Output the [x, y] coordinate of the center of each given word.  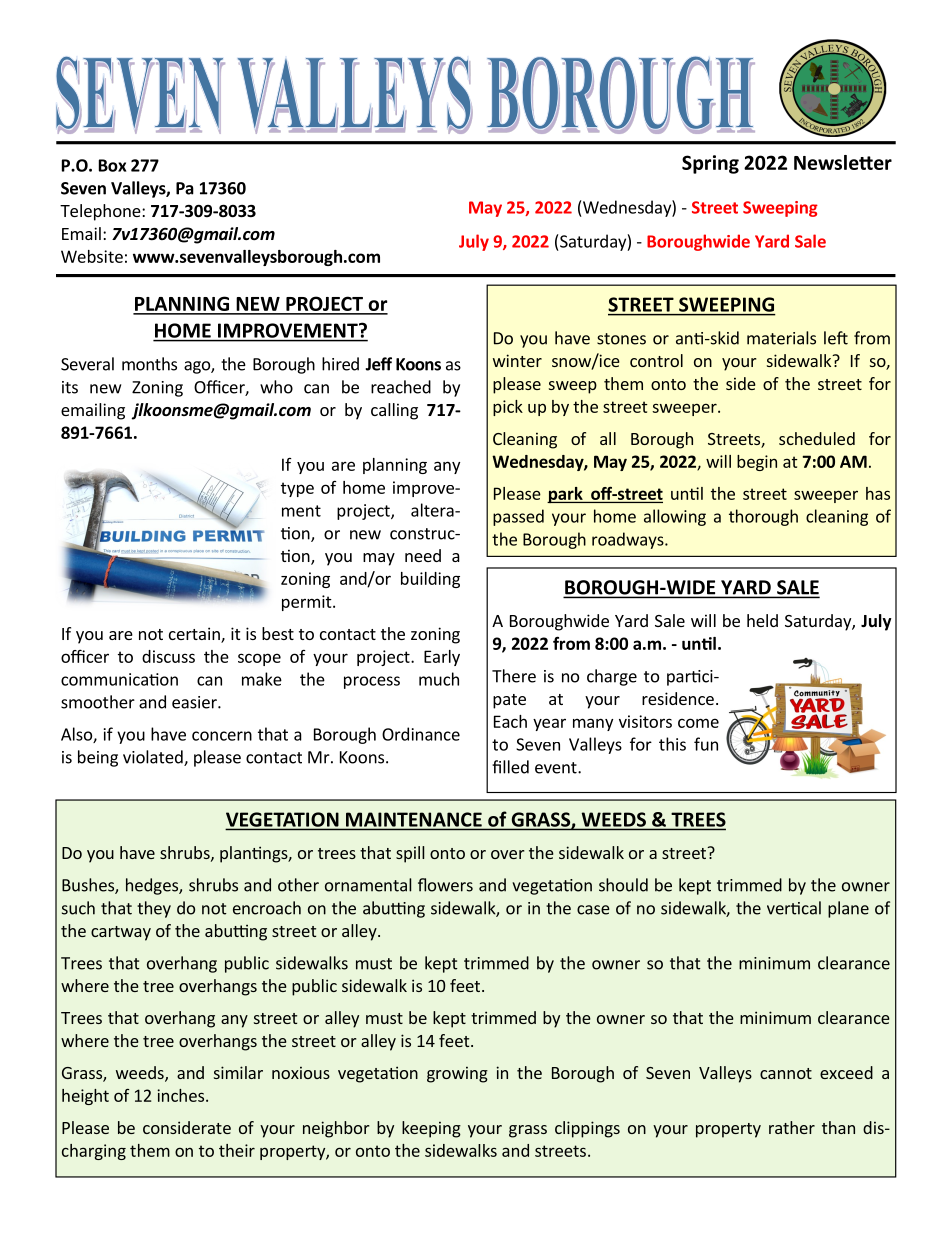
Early [442, 658]
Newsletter [843, 162]
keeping [431, 1129]
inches [182, 1095]
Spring [710, 164]
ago [198, 367]
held [762, 620]
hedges [153, 886]
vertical [794, 908]
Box [112, 165]
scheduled [817, 438]
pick [508, 408]
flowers [445, 885]
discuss [168, 656]
